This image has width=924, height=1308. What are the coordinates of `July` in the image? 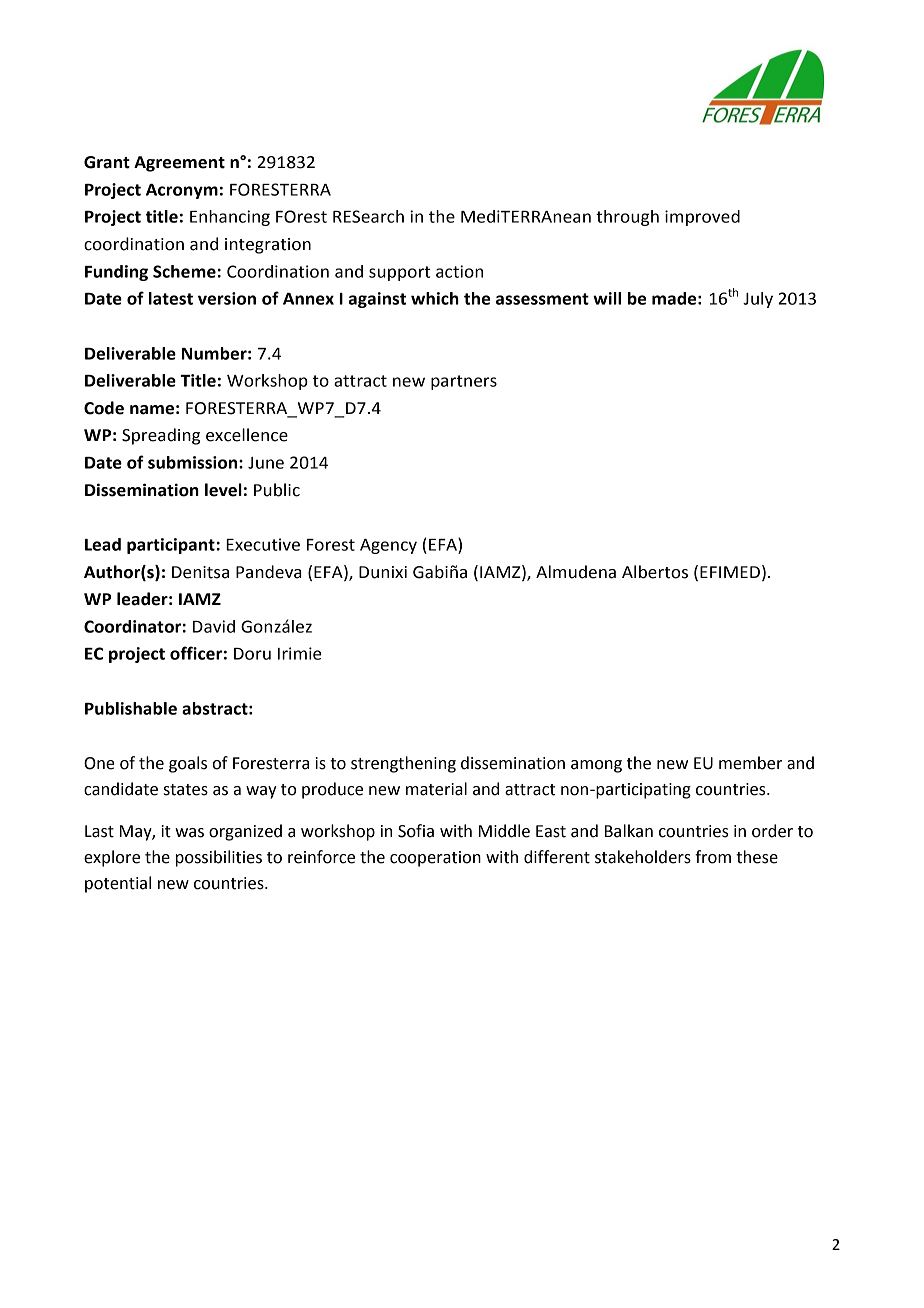 It's located at (758, 300).
